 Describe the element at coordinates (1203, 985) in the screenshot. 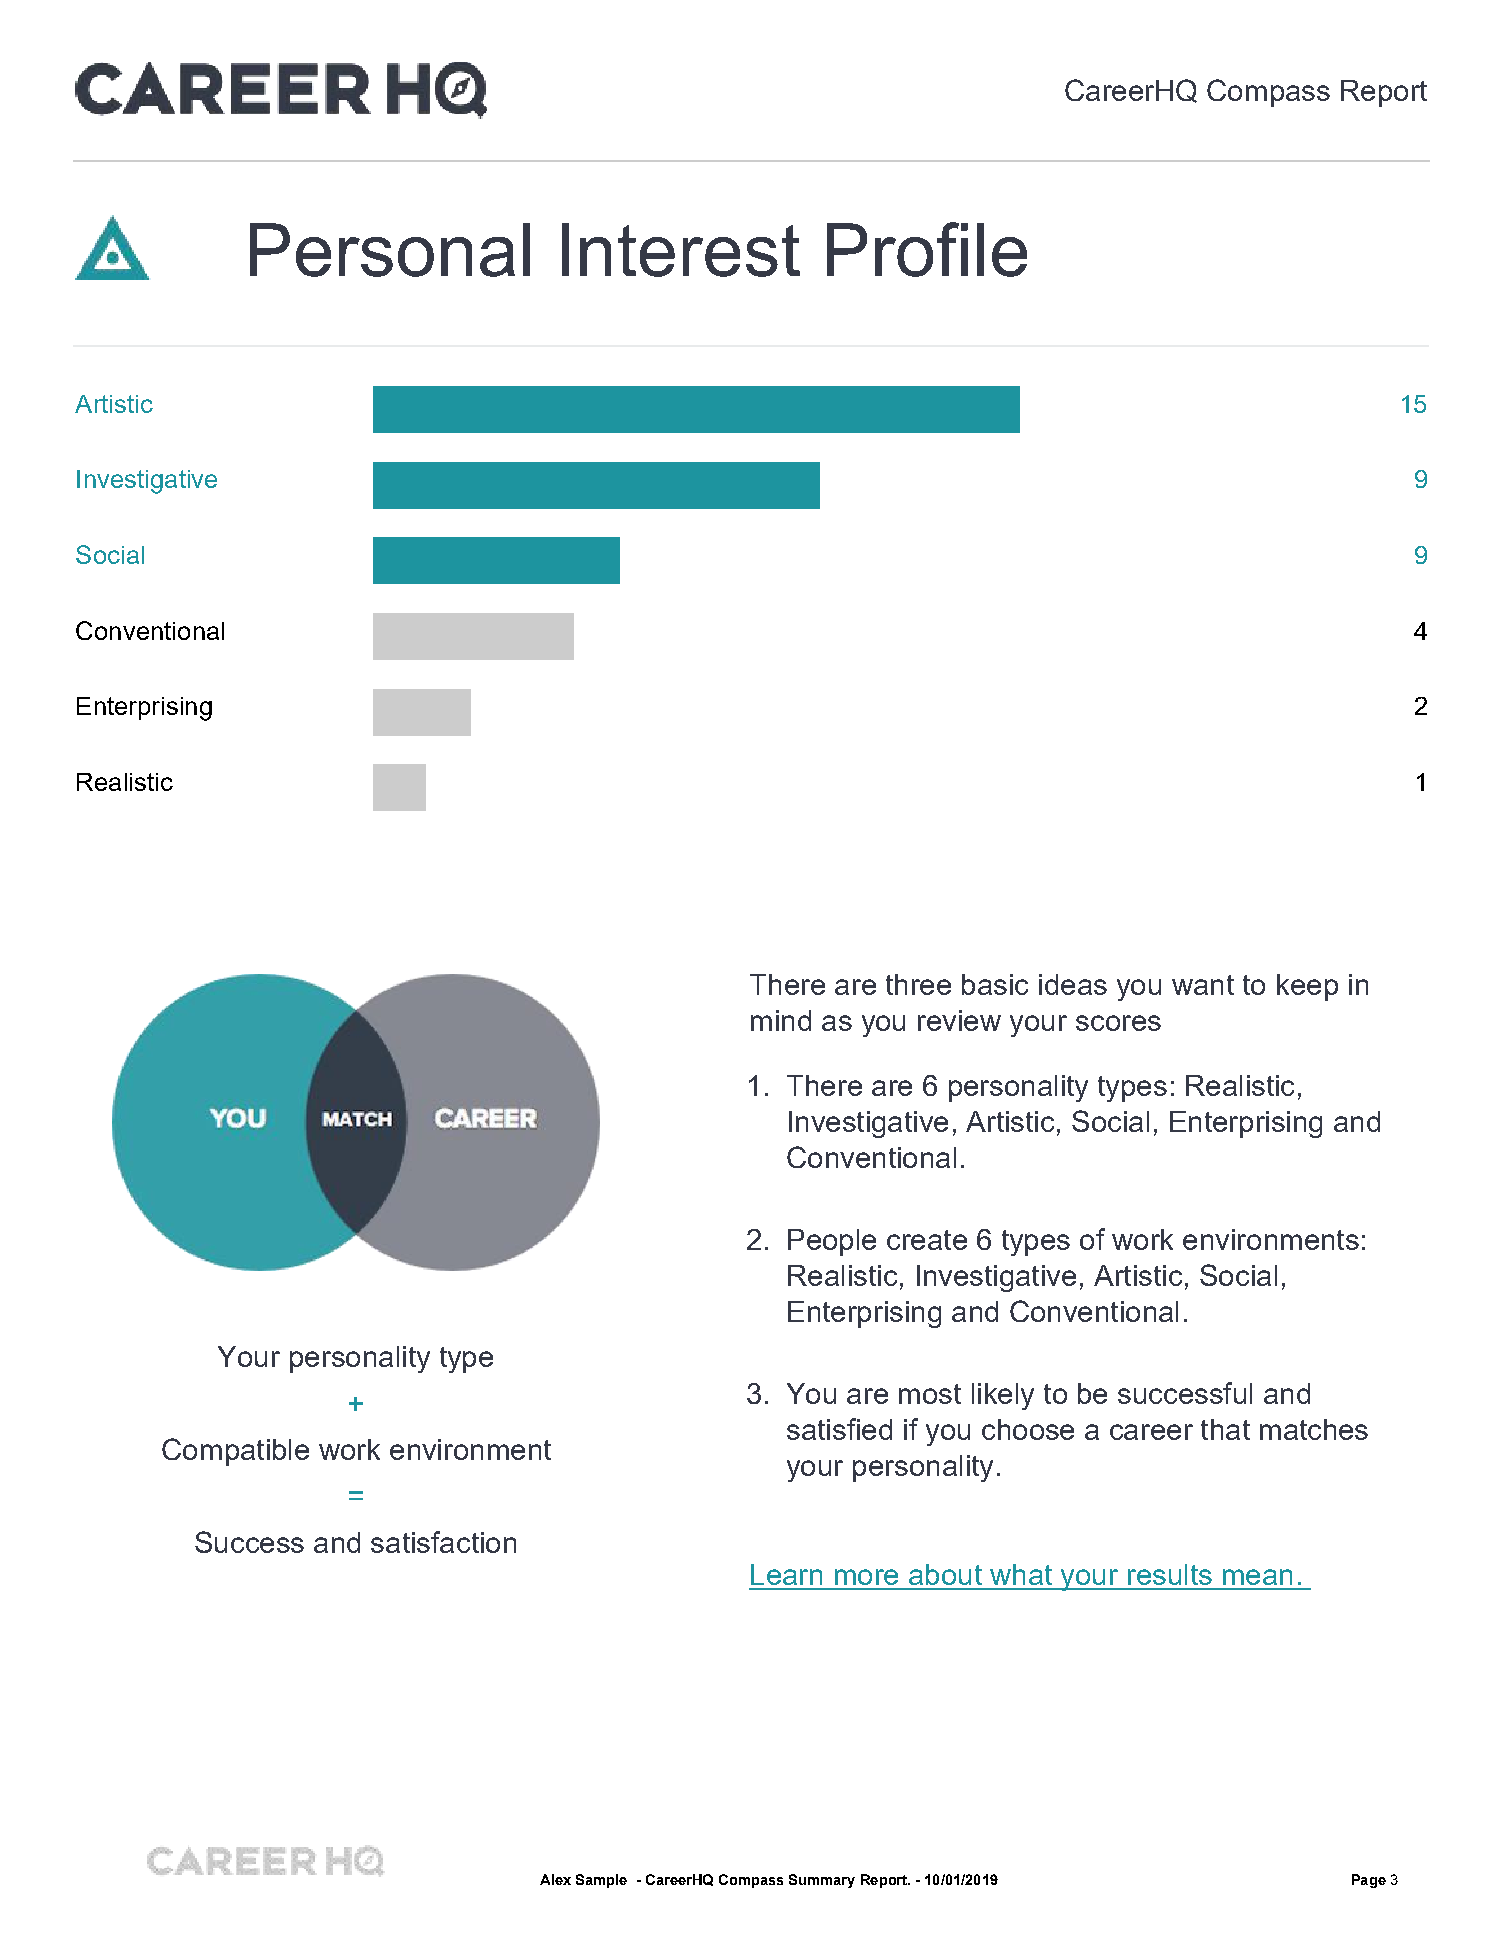

I see `want` at that location.
